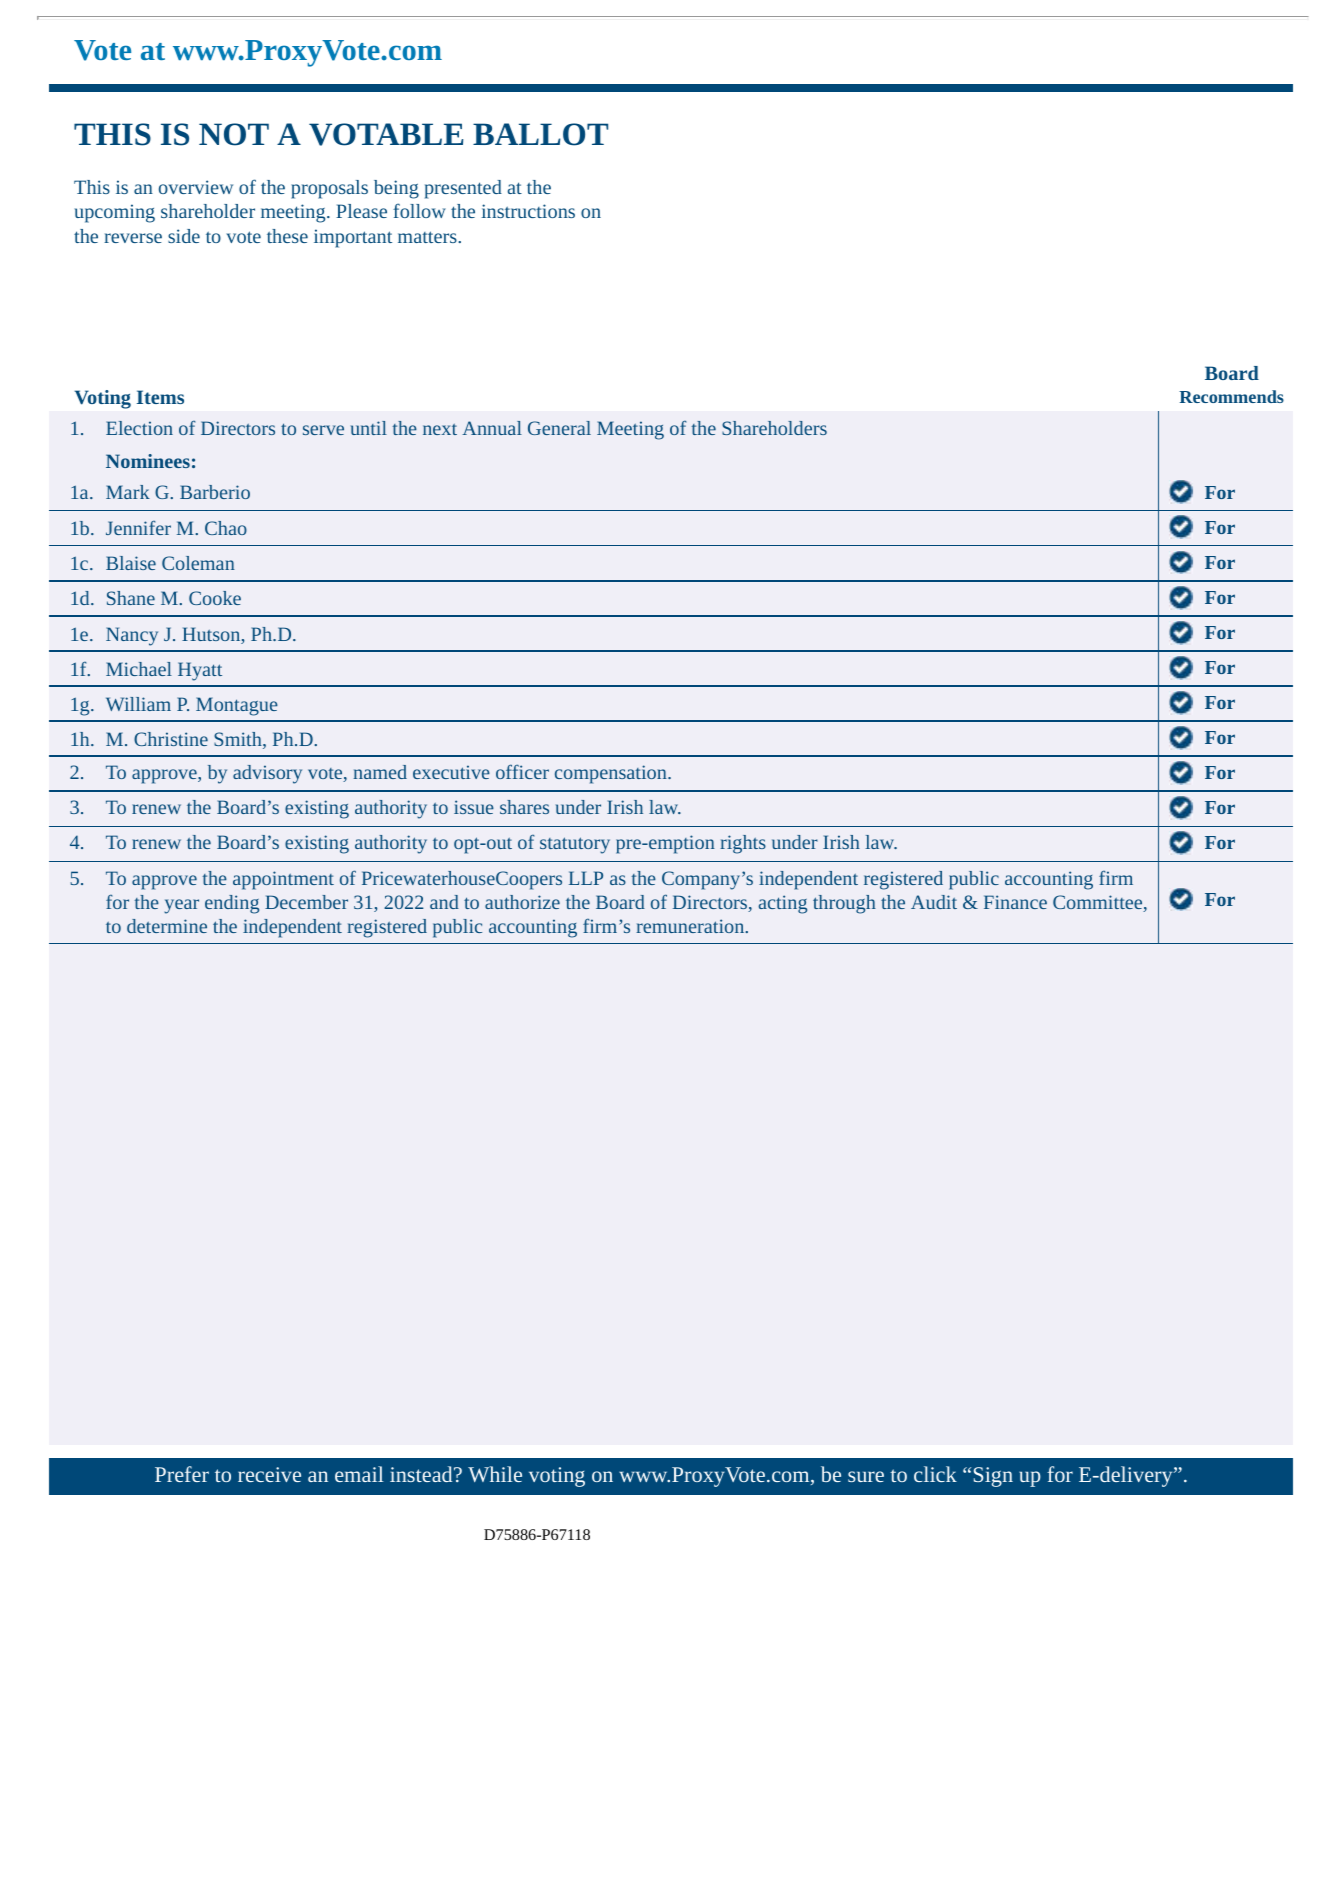 This screenshot has height=1902, width=1344. What do you see at coordinates (691, 926) in the screenshot?
I see `remuneration` at bounding box center [691, 926].
